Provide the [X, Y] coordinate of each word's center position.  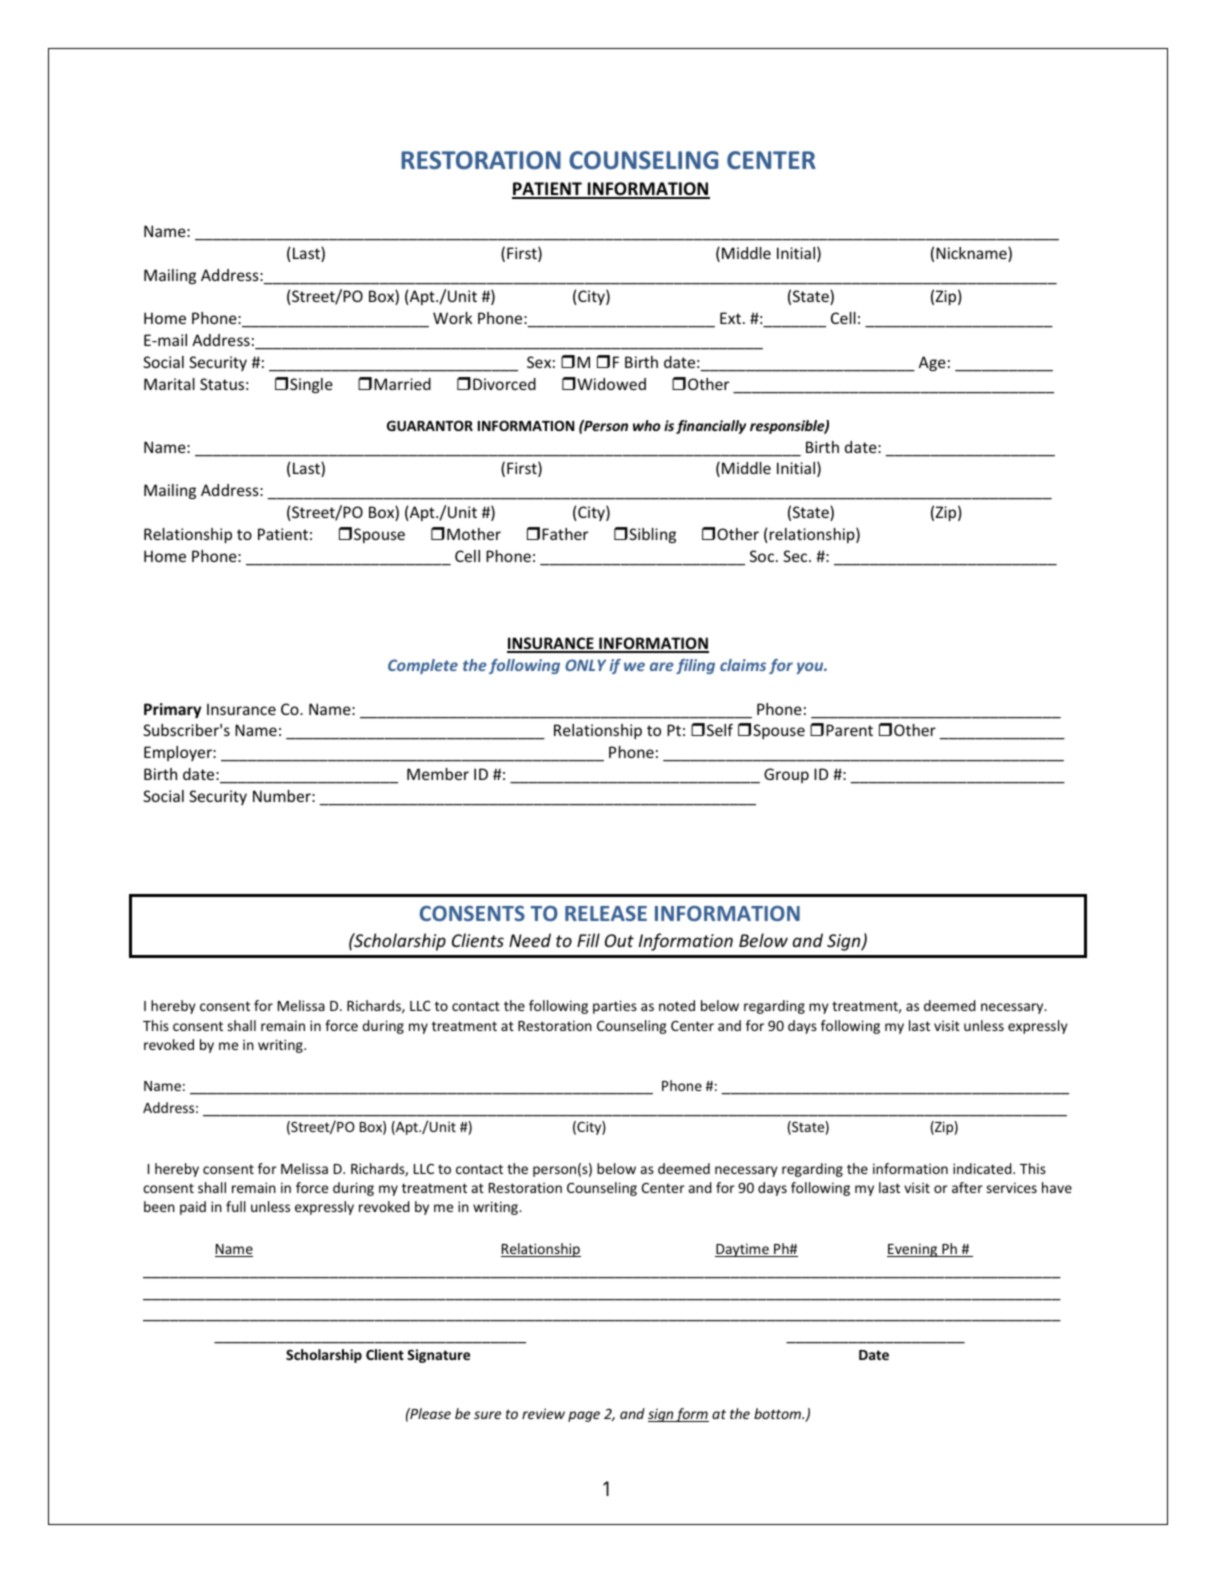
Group [786, 775]
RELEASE [606, 913]
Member [438, 774]
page [584, 1416]
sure [487, 1415]
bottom [778, 1413]
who [647, 425]
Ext [730, 318]
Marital [169, 384]
